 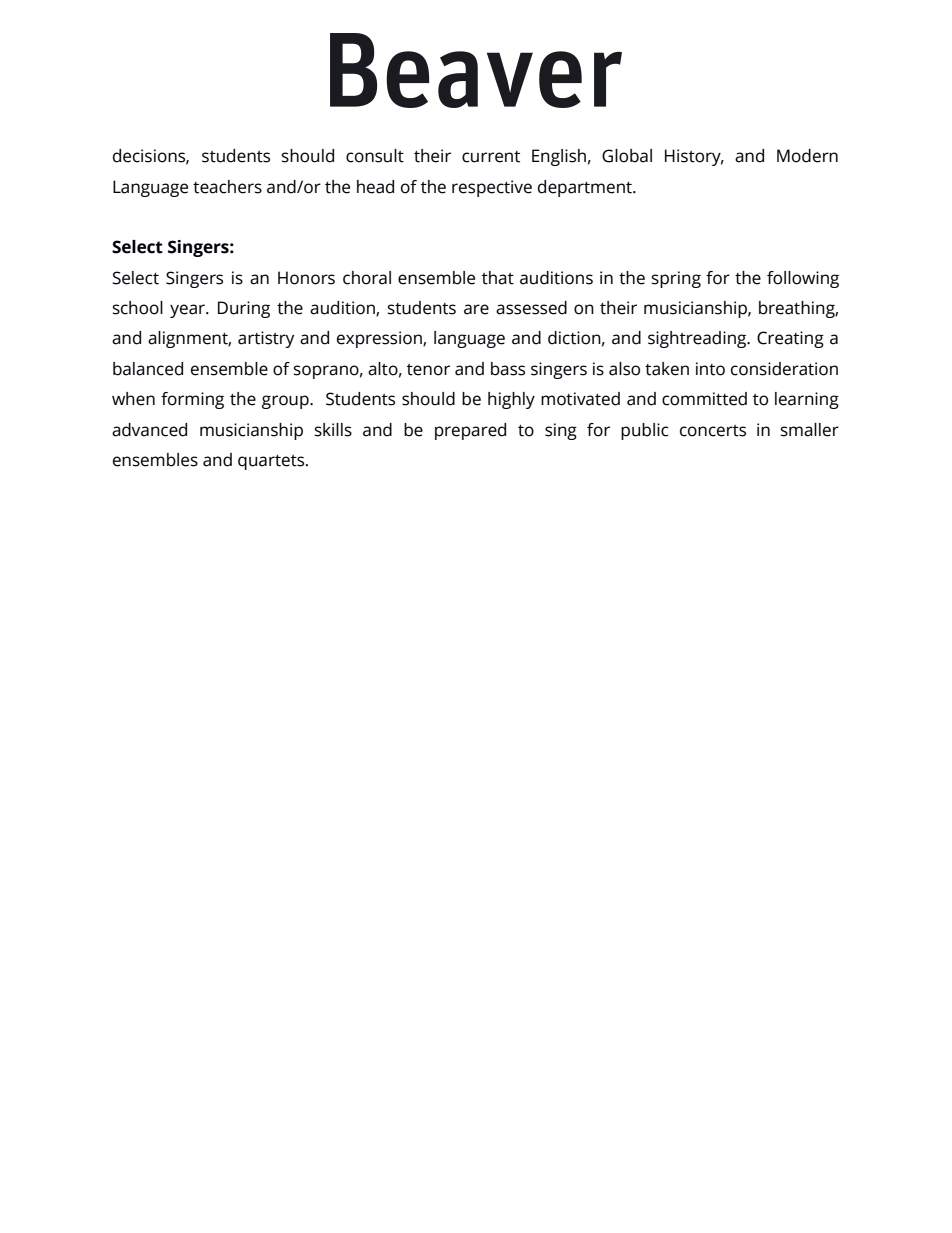 What do you see at coordinates (508, 369) in the screenshot?
I see `bass` at bounding box center [508, 369].
